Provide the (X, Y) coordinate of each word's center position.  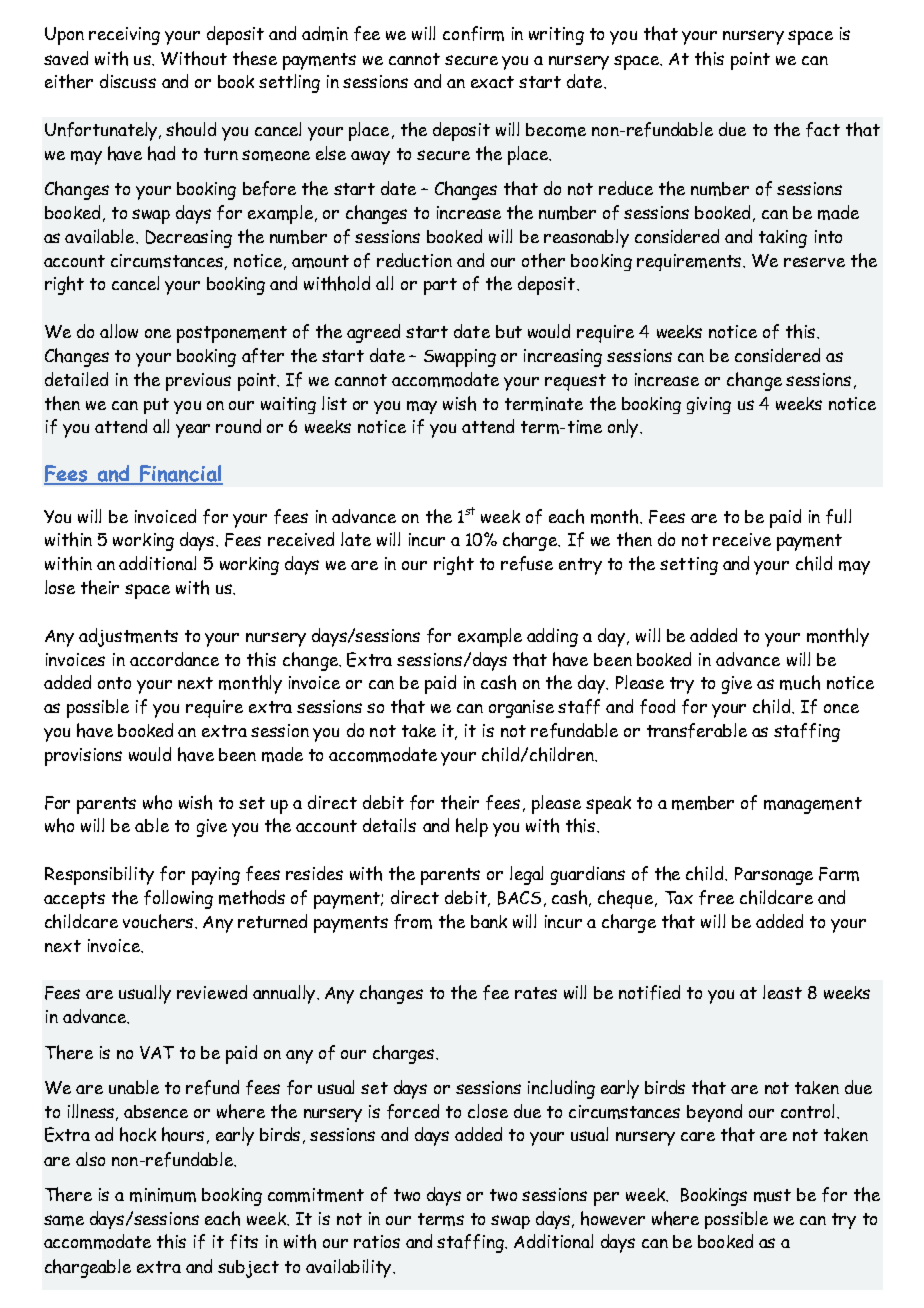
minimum (163, 1195)
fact (823, 129)
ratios (377, 1241)
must (772, 1195)
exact (492, 82)
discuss (128, 81)
